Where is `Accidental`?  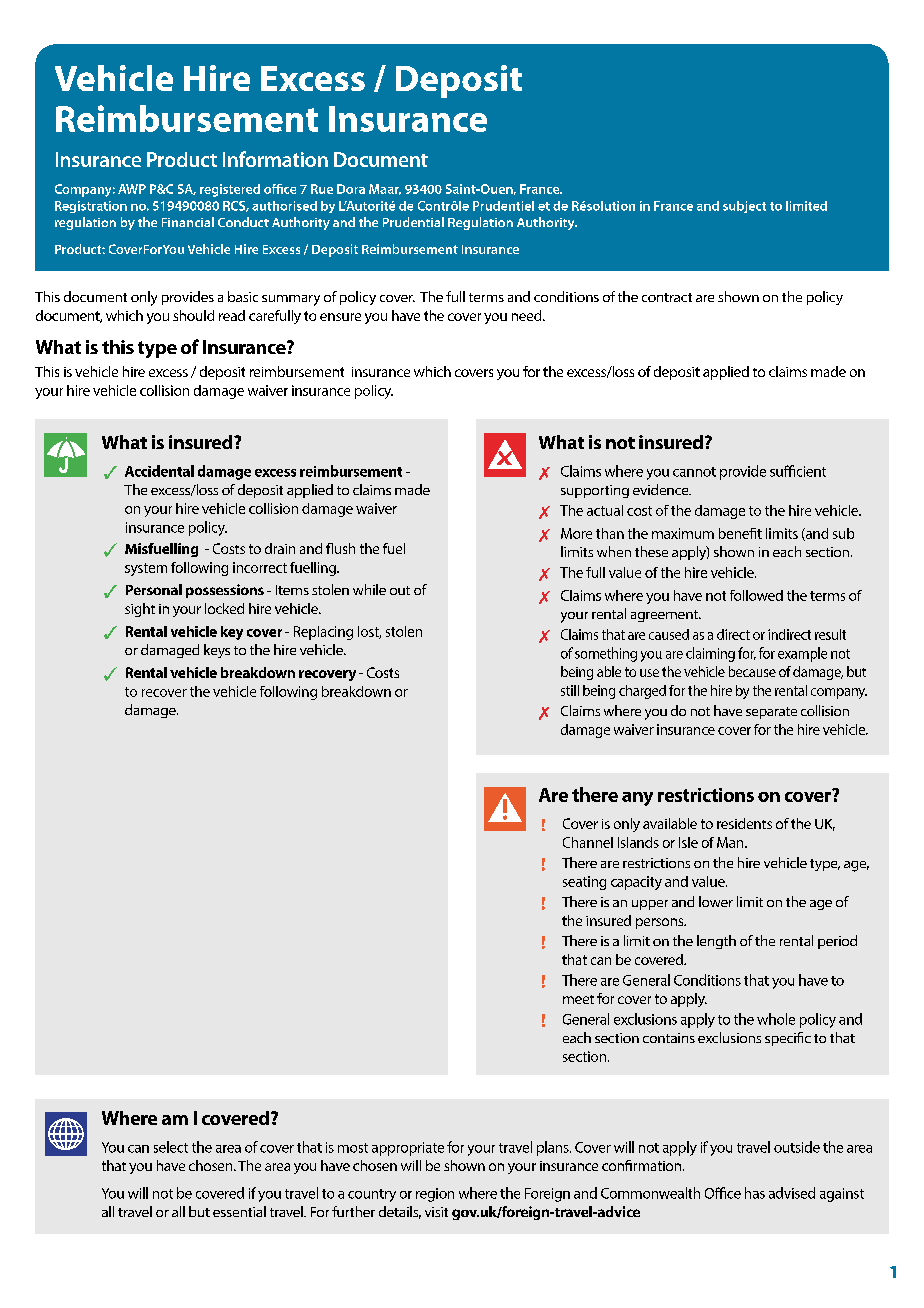 Accidental is located at coordinates (159, 471).
